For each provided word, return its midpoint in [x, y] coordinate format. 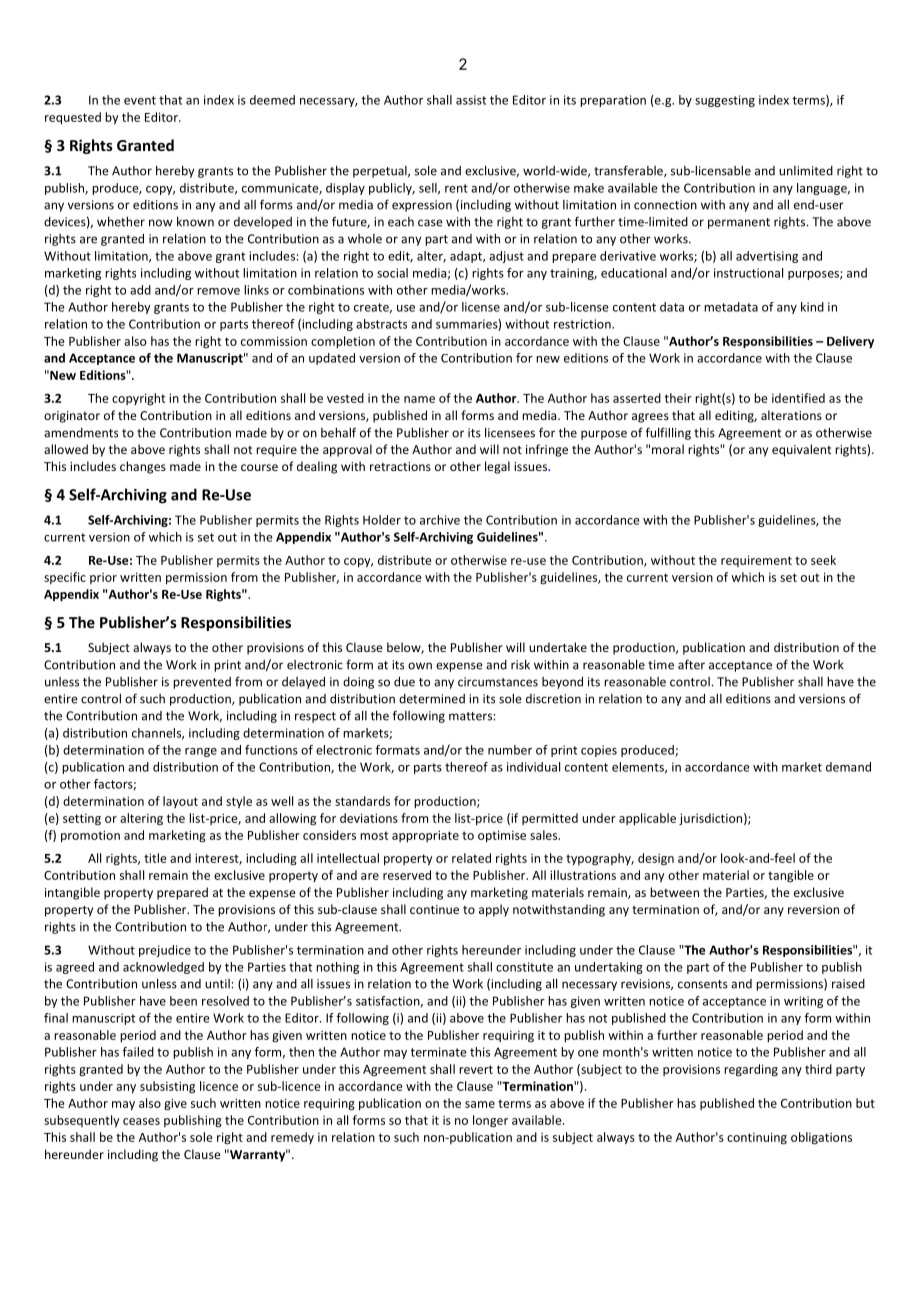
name [419, 399]
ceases [141, 1121]
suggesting [725, 101]
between [674, 892]
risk [520, 664]
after [691, 664]
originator [72, 417]
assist [471, 100]
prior [103, 578]
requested [73, 118]
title [155, 858]
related [471, 858]
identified [798, 398]
